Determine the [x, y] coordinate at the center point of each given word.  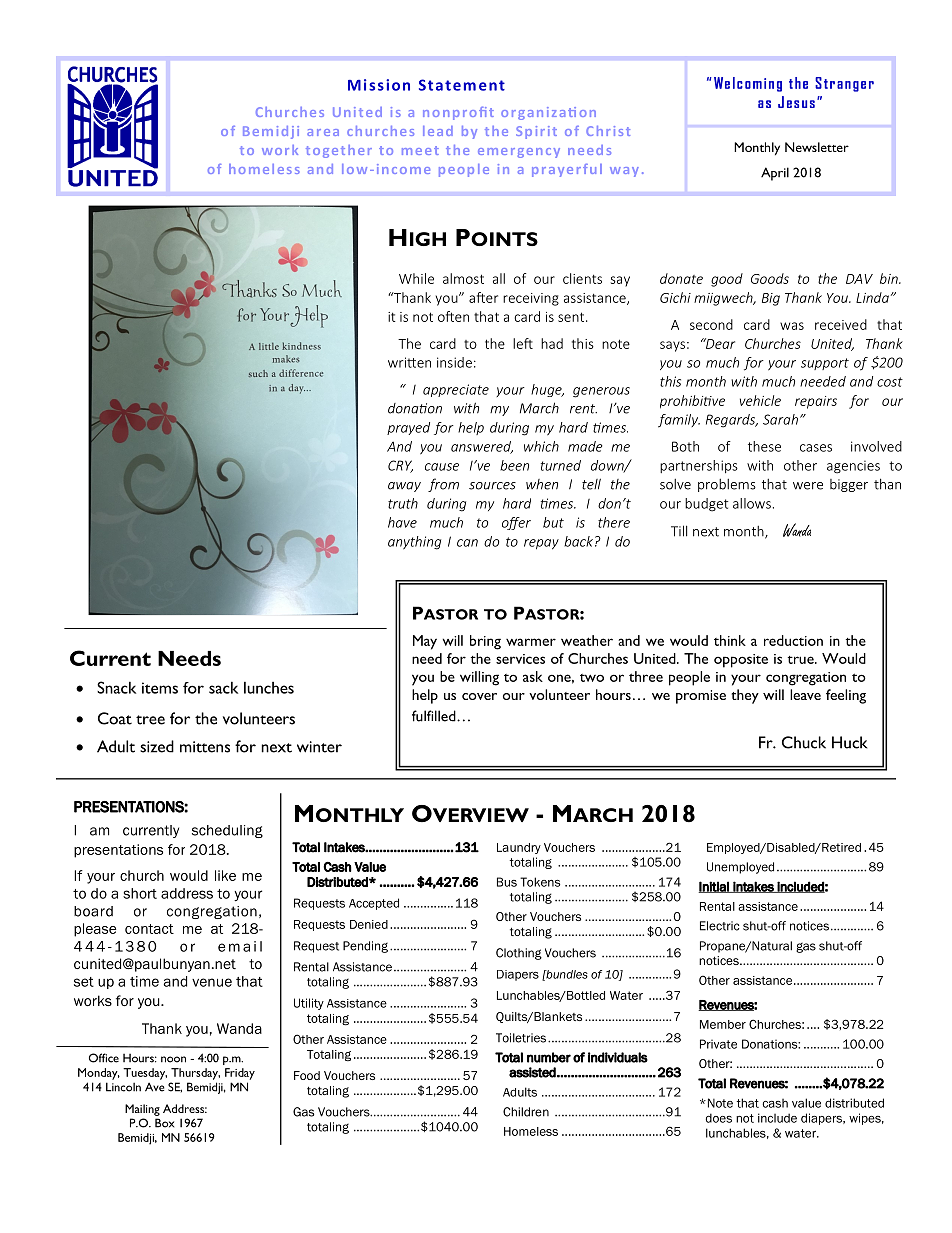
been [514, 465]
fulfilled [435, 716]
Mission [379, 85]
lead [438, 131]
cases [816, 448]
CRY [400, 466]
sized [157, 746]
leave [805, 694]
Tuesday [145, 1074]
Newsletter [817, 147]
